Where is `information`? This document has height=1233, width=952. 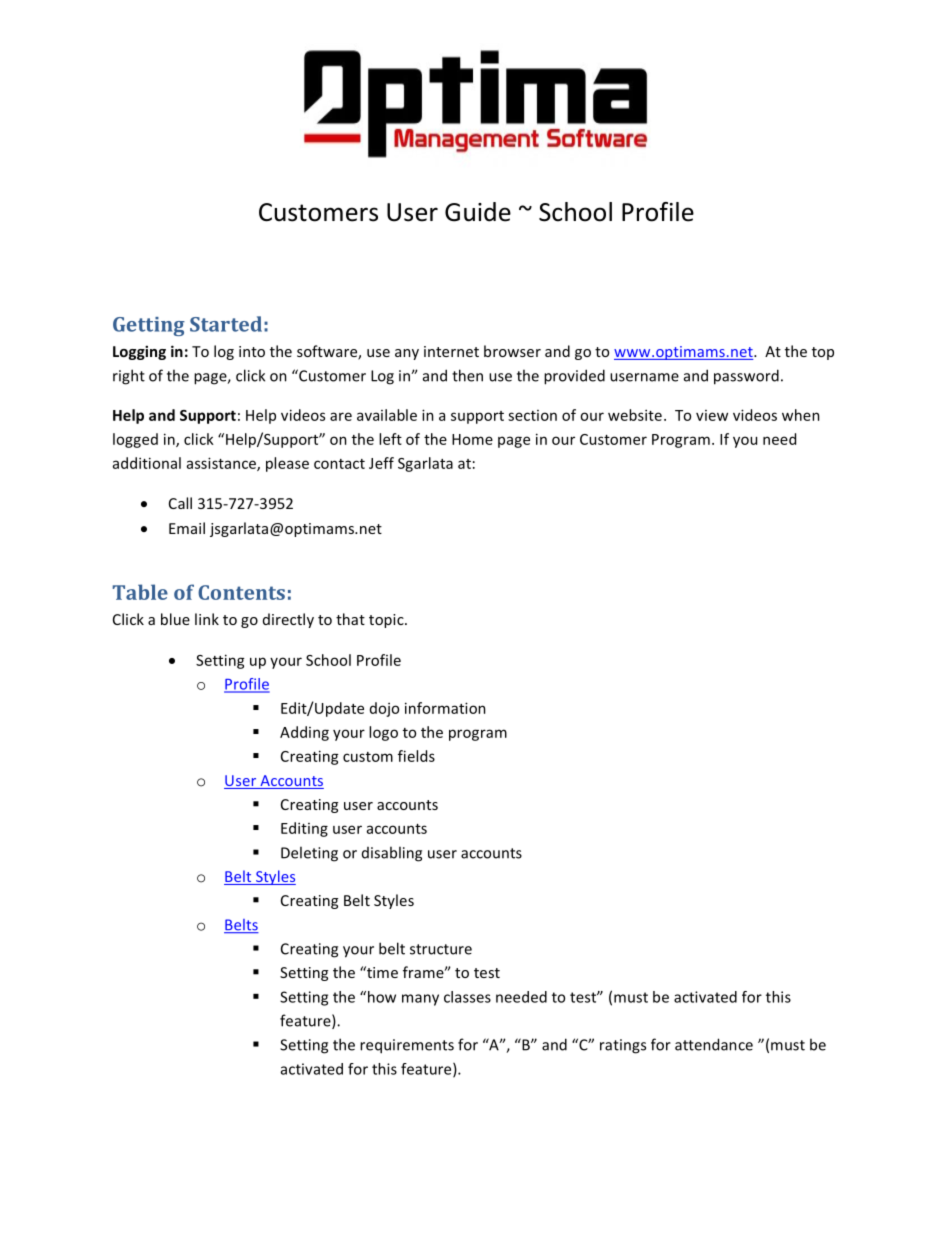 information is located at coordinates (445, 708).
